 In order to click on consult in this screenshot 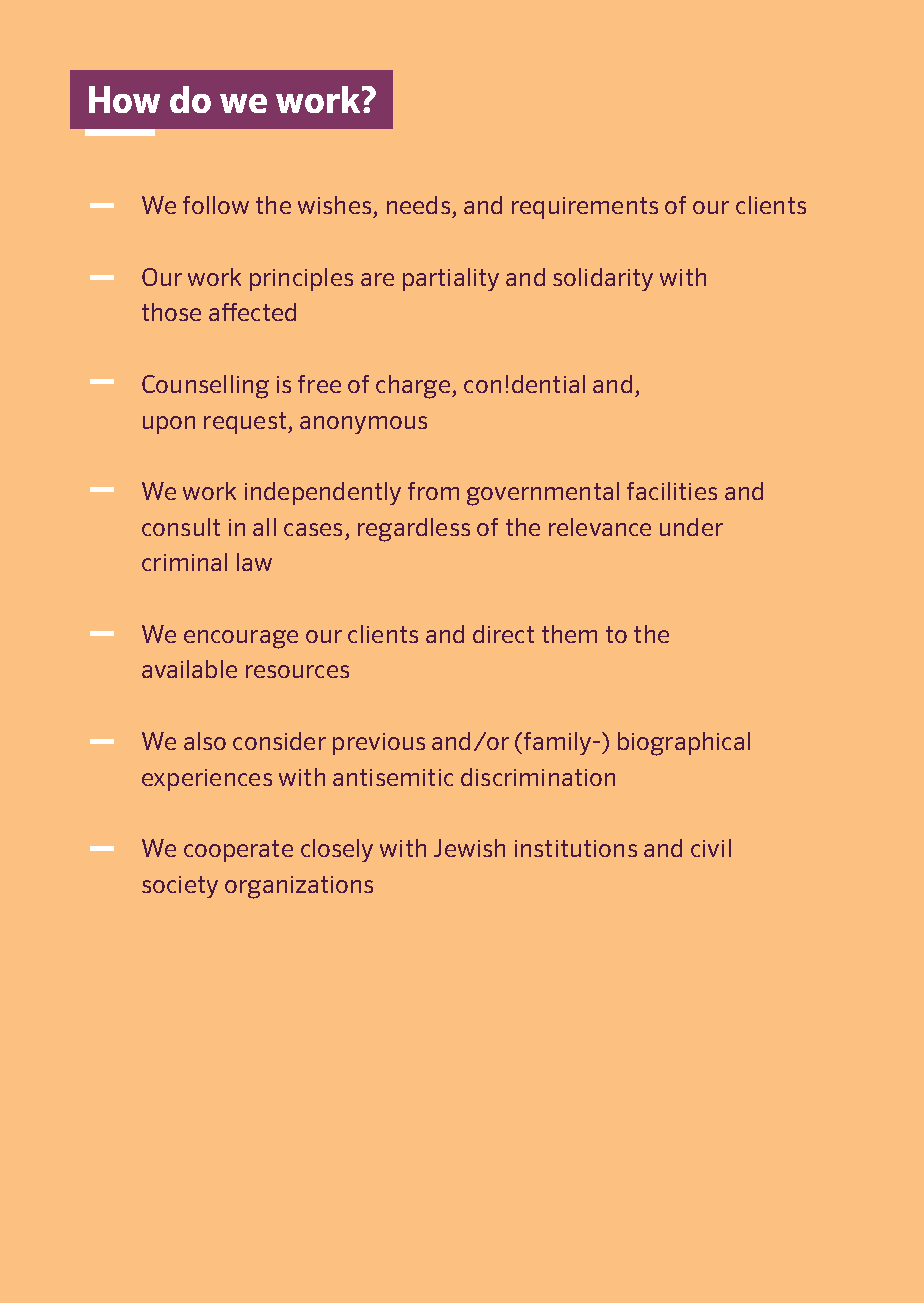, I will do `click(181, 527)`.
